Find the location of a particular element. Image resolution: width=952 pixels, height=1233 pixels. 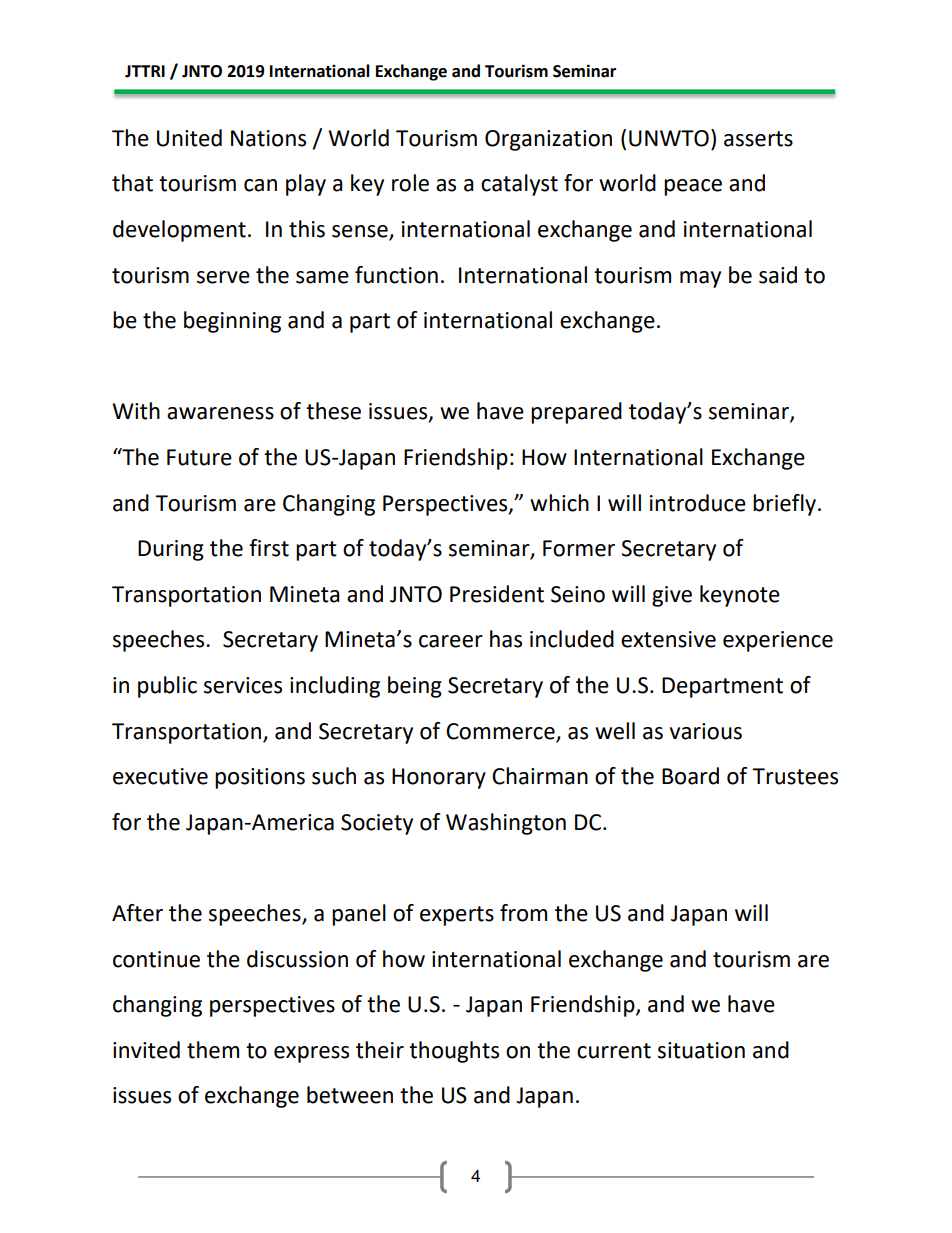

introduce is located at coordinates (698, 503).
